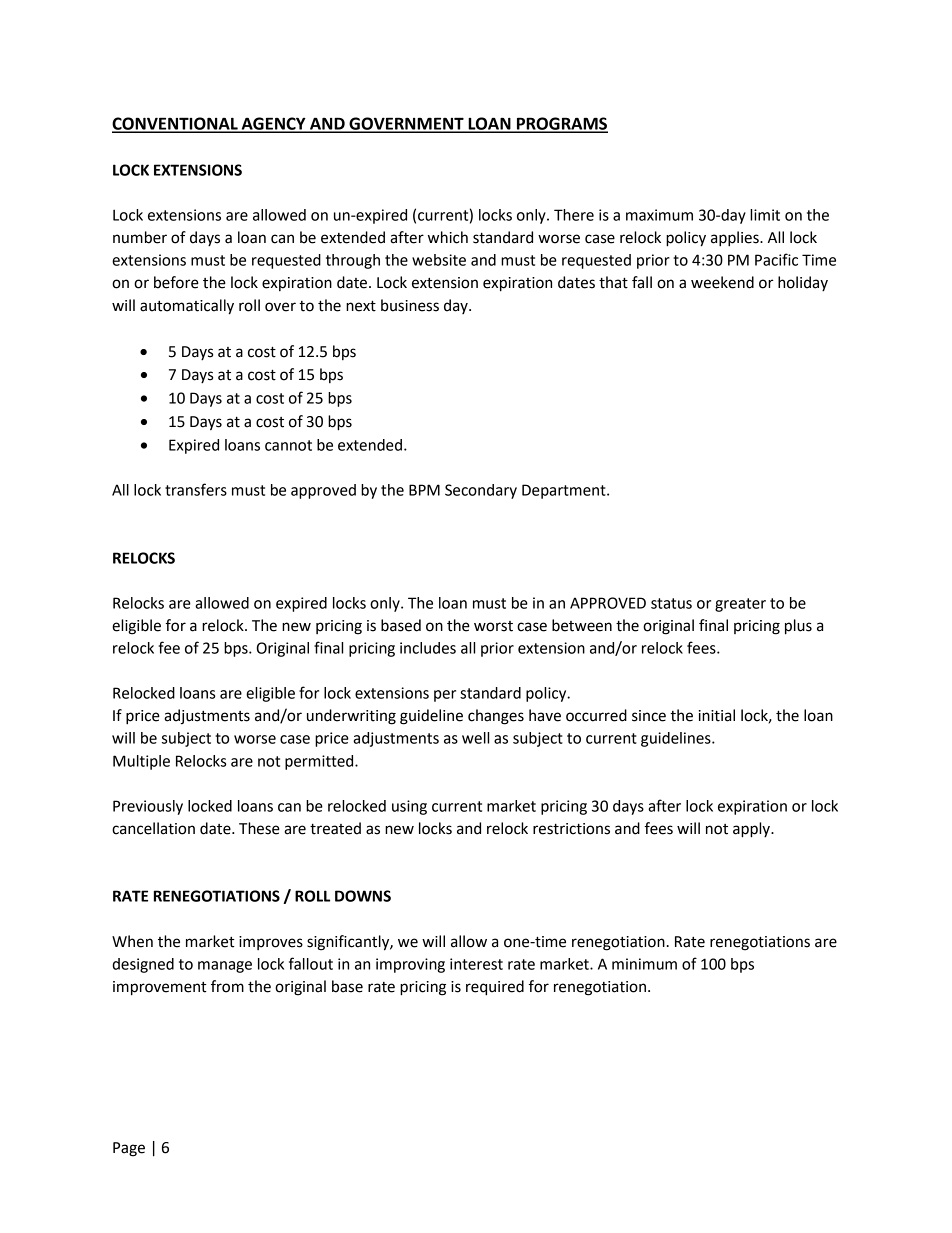  I want to click on Page, so click(129, 1149).
